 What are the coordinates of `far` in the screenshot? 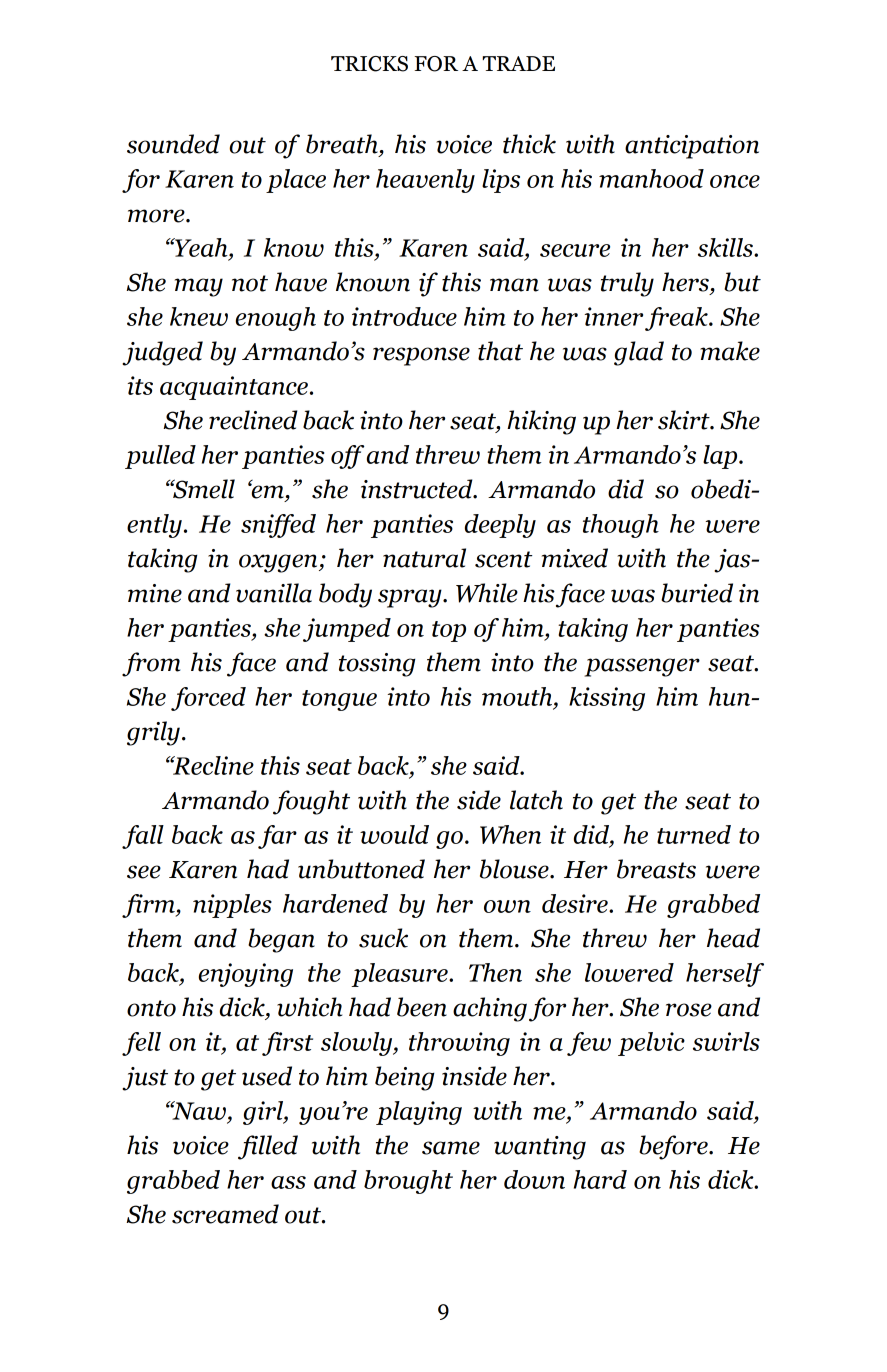 It's located at (277, 837).
